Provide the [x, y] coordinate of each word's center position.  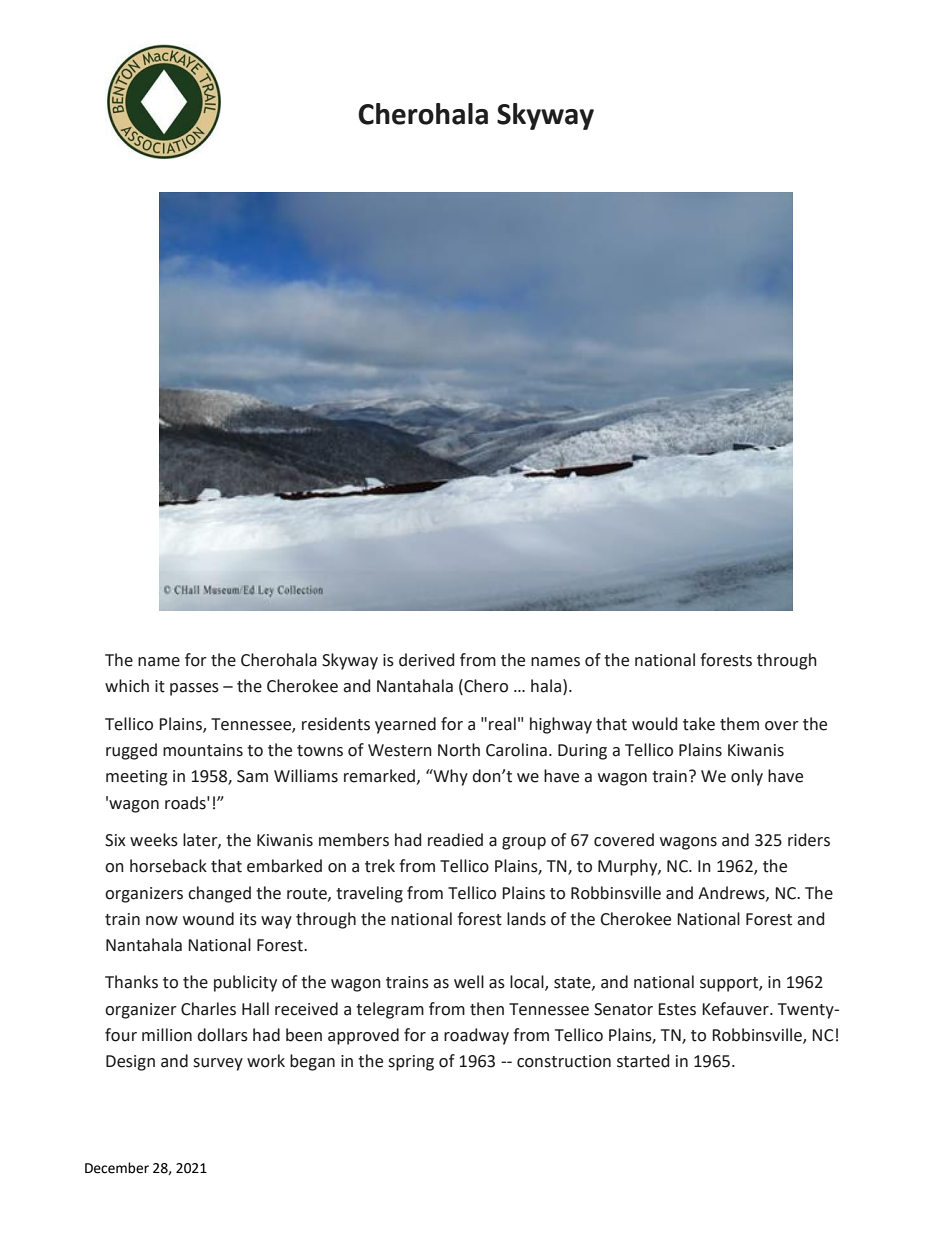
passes [194, 689]
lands [526, 919]
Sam [252, 776]
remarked [379, 776]
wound [208, 919]
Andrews [732, 893]
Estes [677, 1009]
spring [411, 1063]
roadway [476, 1036]
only [747, 777]
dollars [222, 1035]
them [739, 724]
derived [426, 660]
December [117, 1168]
